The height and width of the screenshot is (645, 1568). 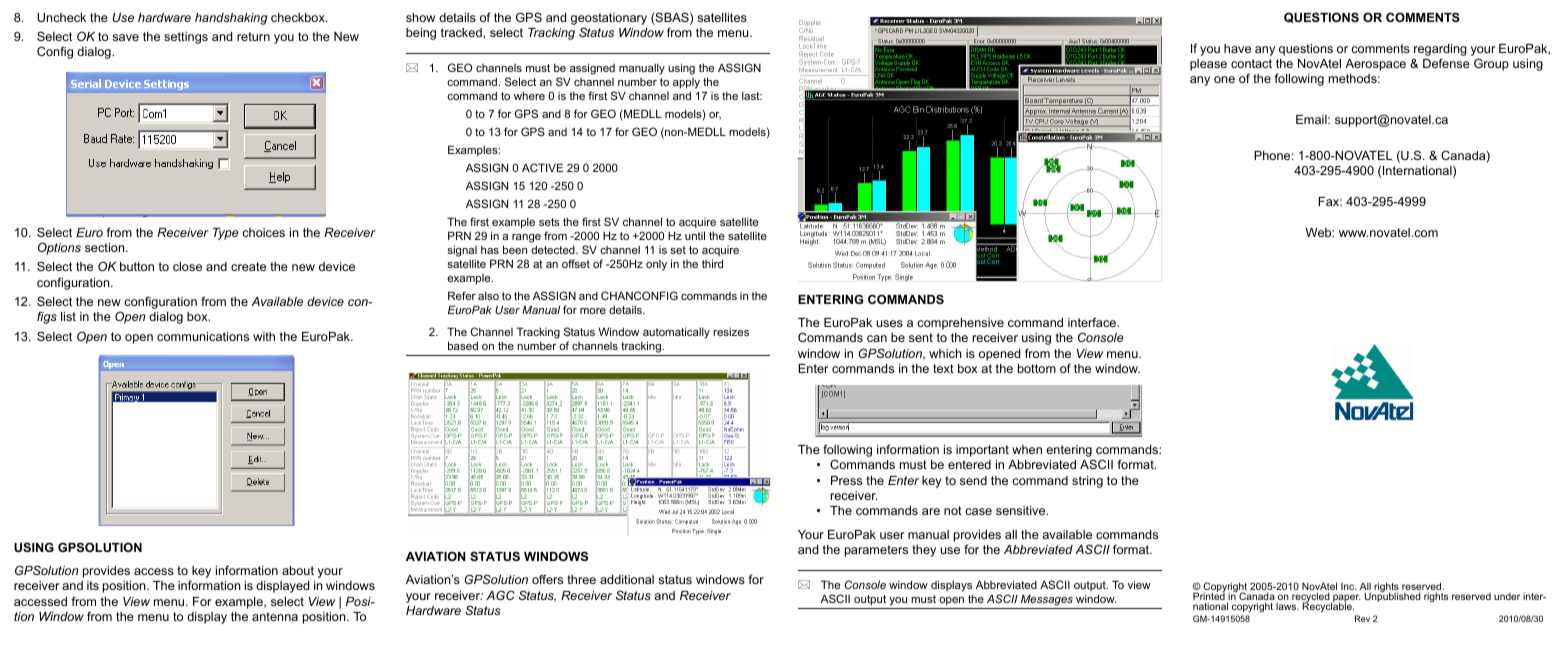 I want to click on have, so click(x=1237, y=48).
